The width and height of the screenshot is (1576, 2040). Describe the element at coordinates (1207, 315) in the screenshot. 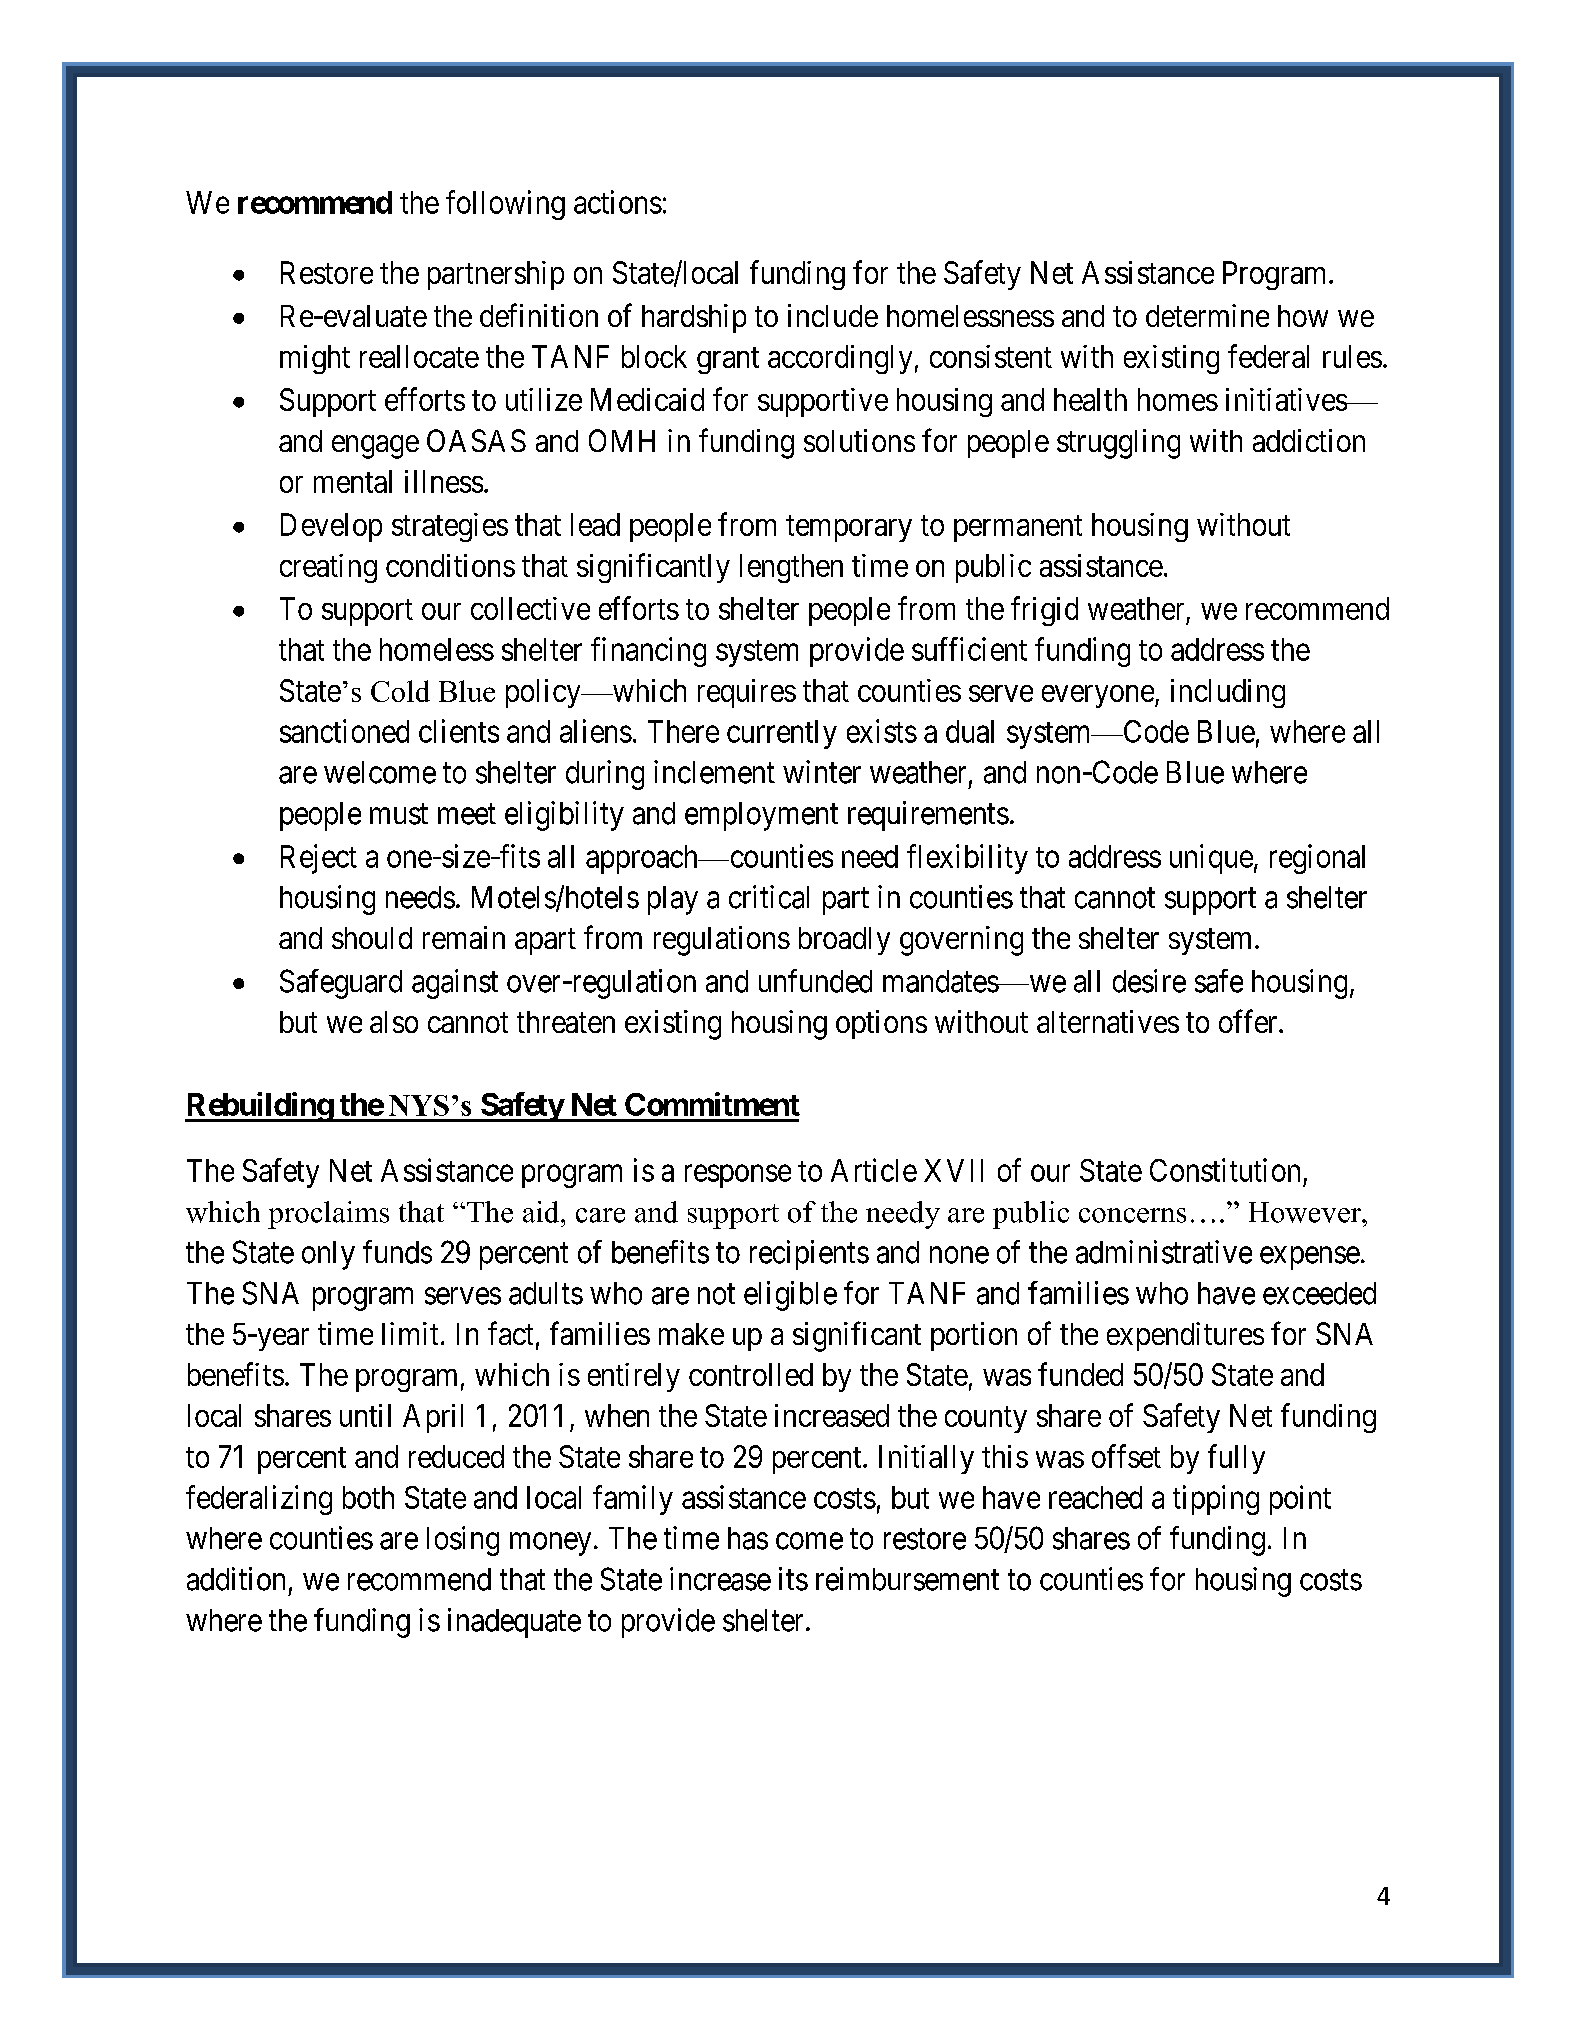

I see `determine` at that location.
